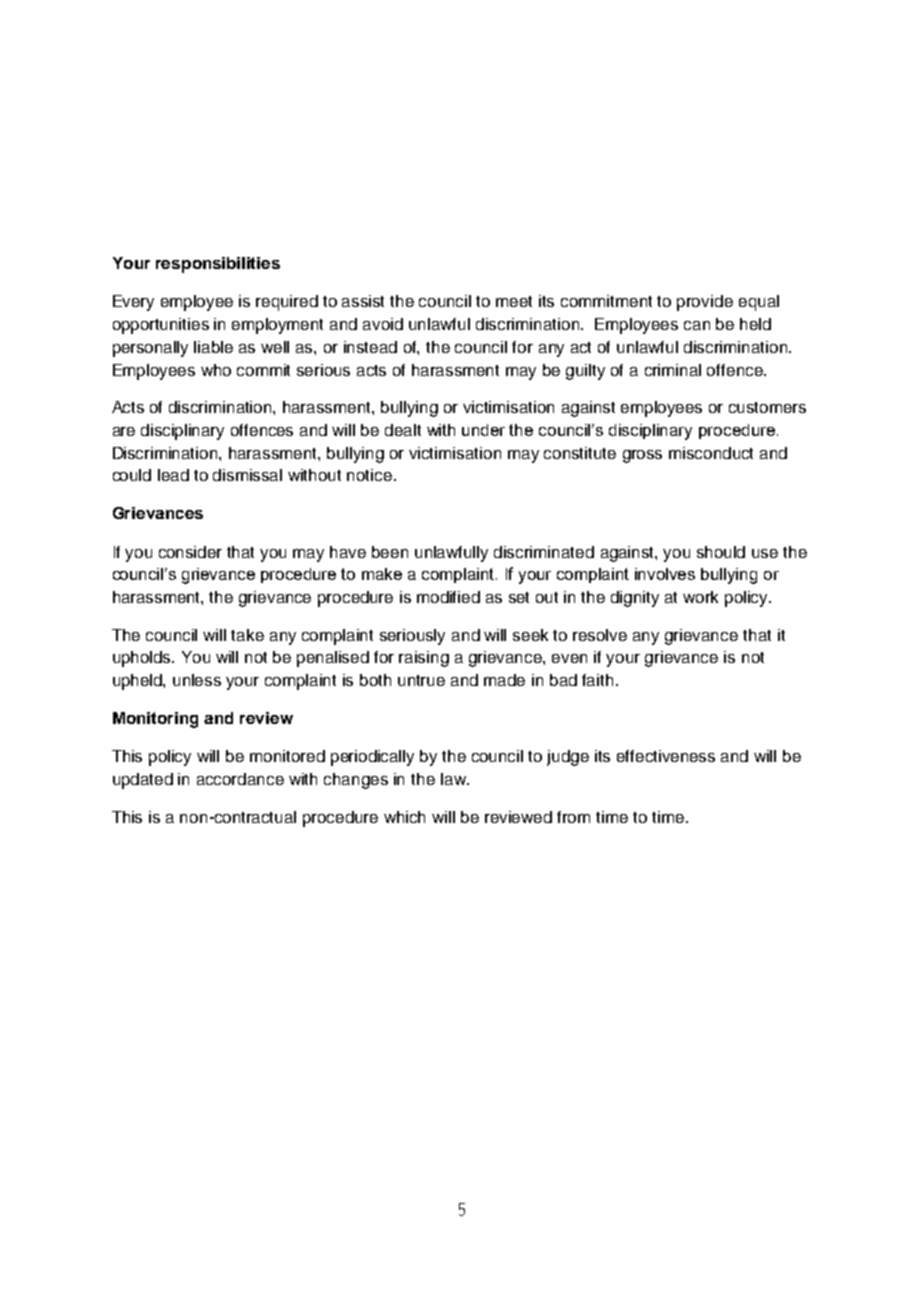 Image resolution: width=924 pixels, height=1308 pixels. I want to click on responsibilities, so click(218, 265).
